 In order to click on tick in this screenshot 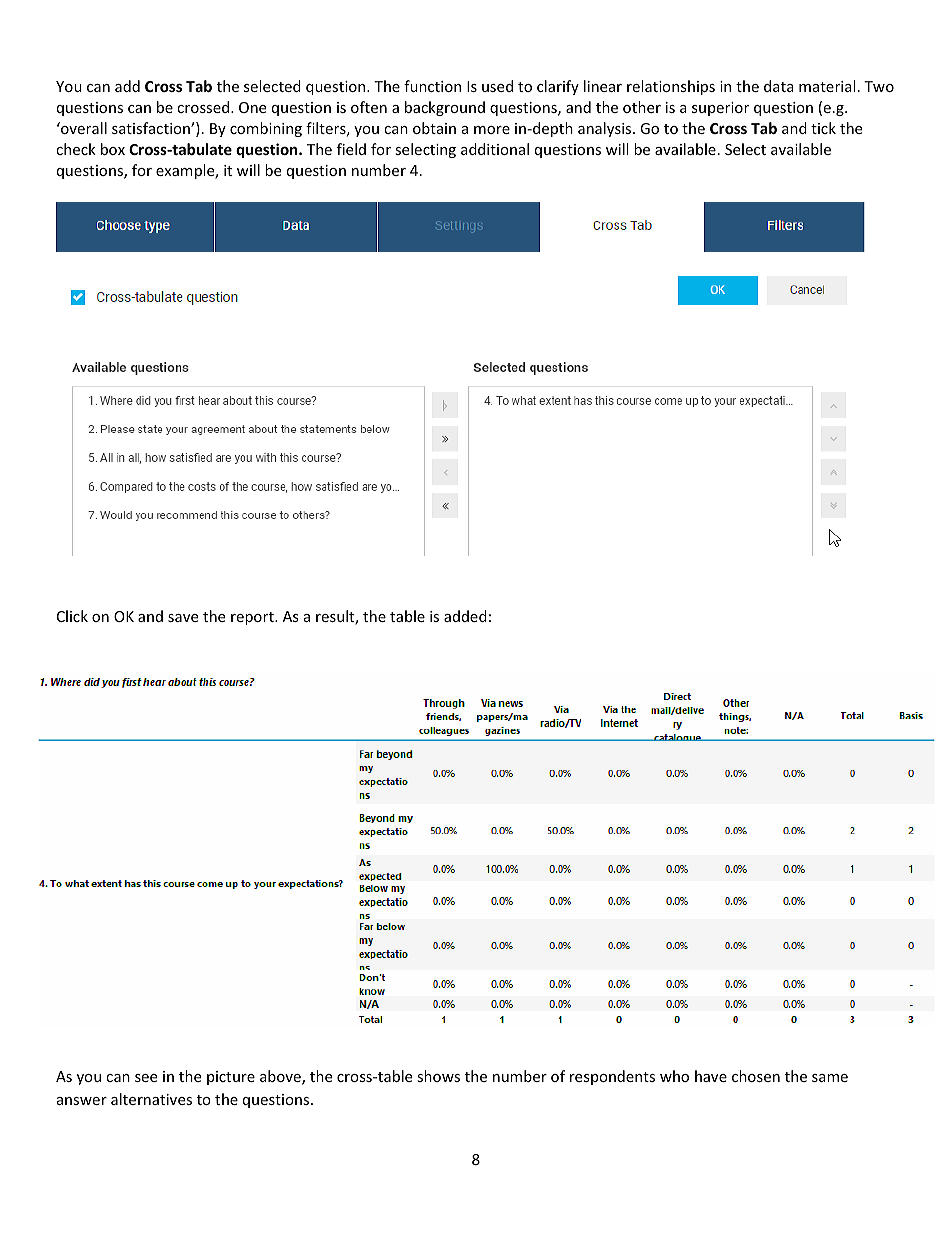, I will do `click(823, 128)`.
